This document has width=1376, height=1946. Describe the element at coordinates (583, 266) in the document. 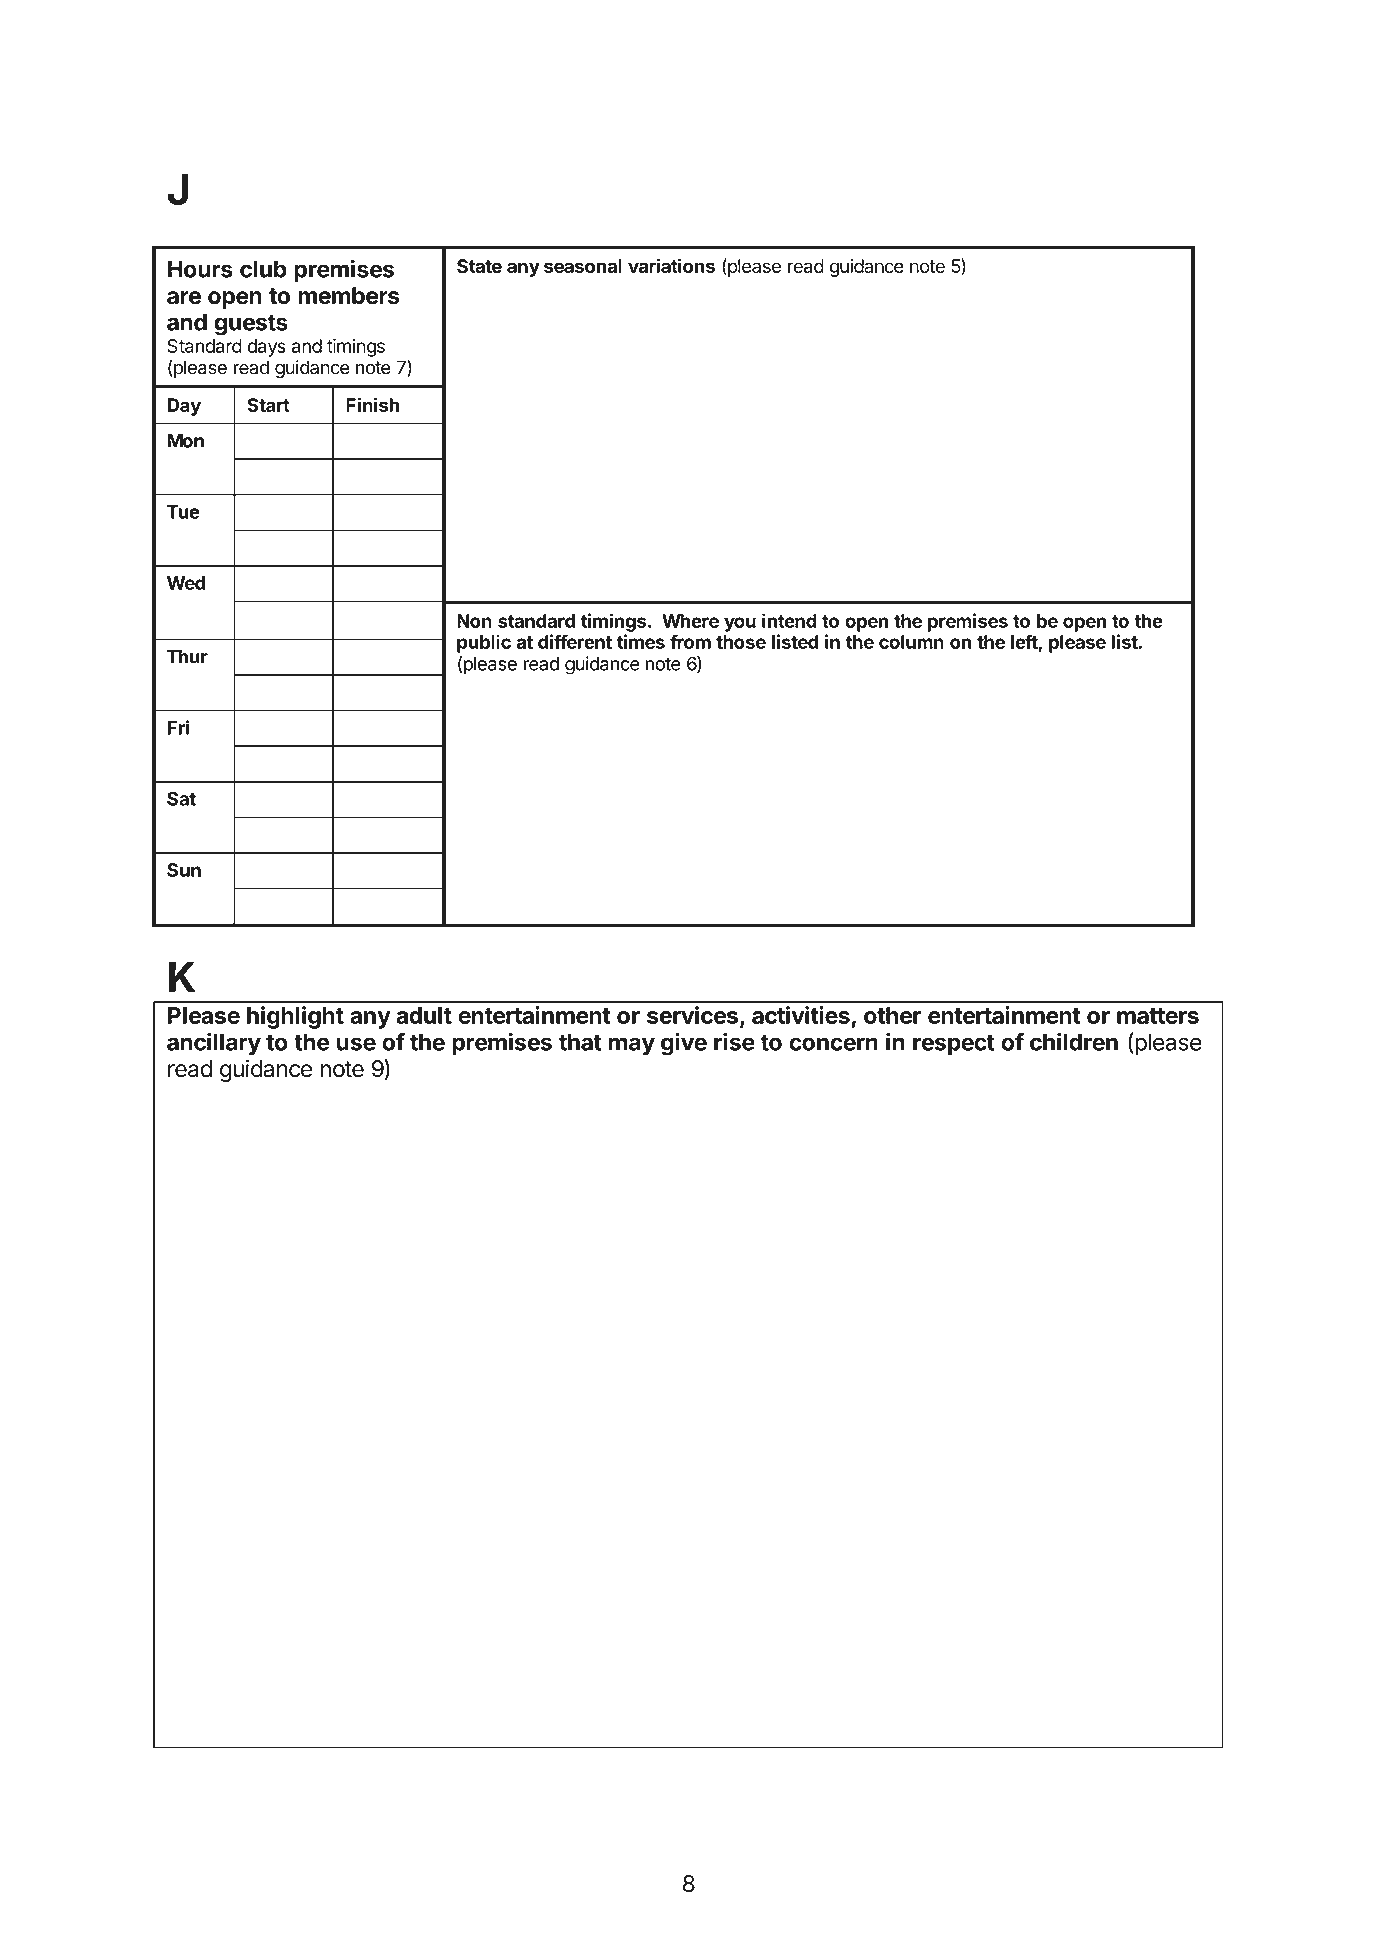

I see `seasonal` at that location.
